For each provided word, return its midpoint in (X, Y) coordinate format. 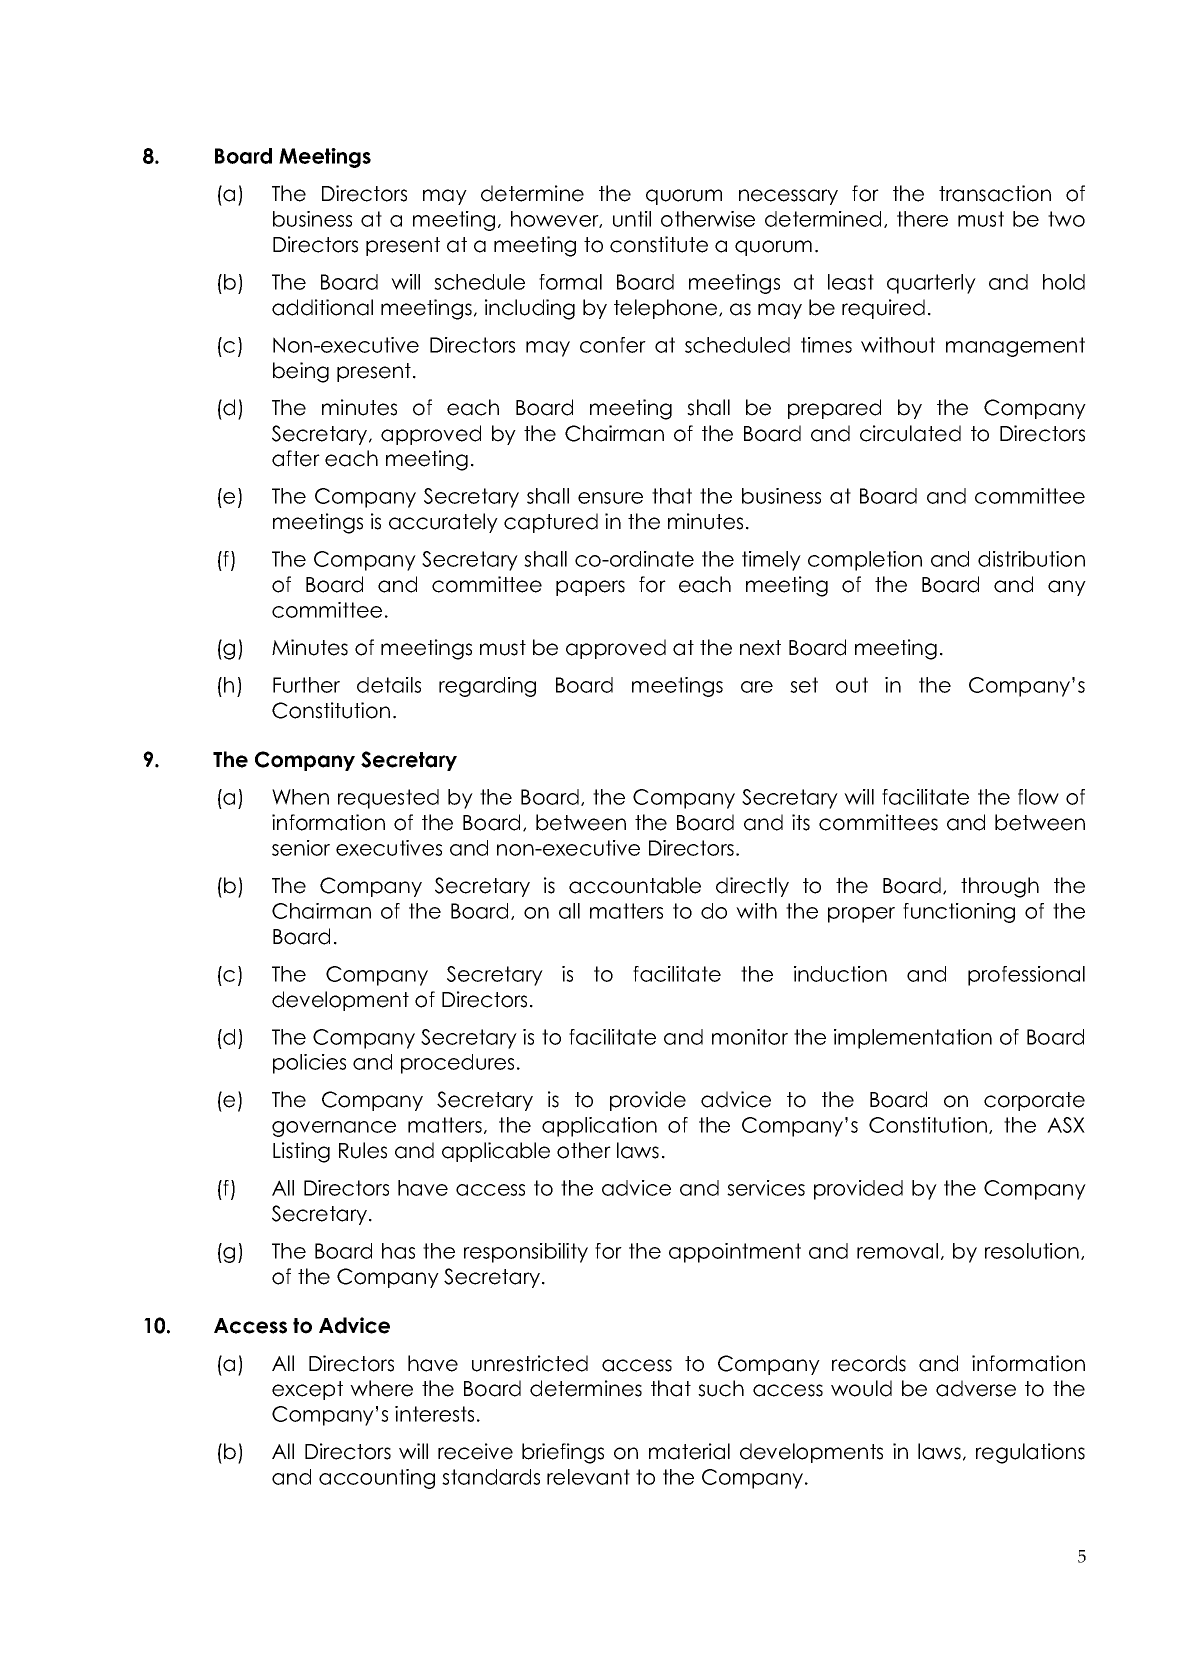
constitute (659, 244)
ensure (610, 498)
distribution (1031, 559)
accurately (443, 523)
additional (322, 307)
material (689, 1451)
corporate (1034, 1101)
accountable (635, 885)
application (599, 1127)
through (1000, 887)
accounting (377, 1479)
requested (388, 799)
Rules (363, 1150)
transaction (995, 193)
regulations (1030, 1453)
